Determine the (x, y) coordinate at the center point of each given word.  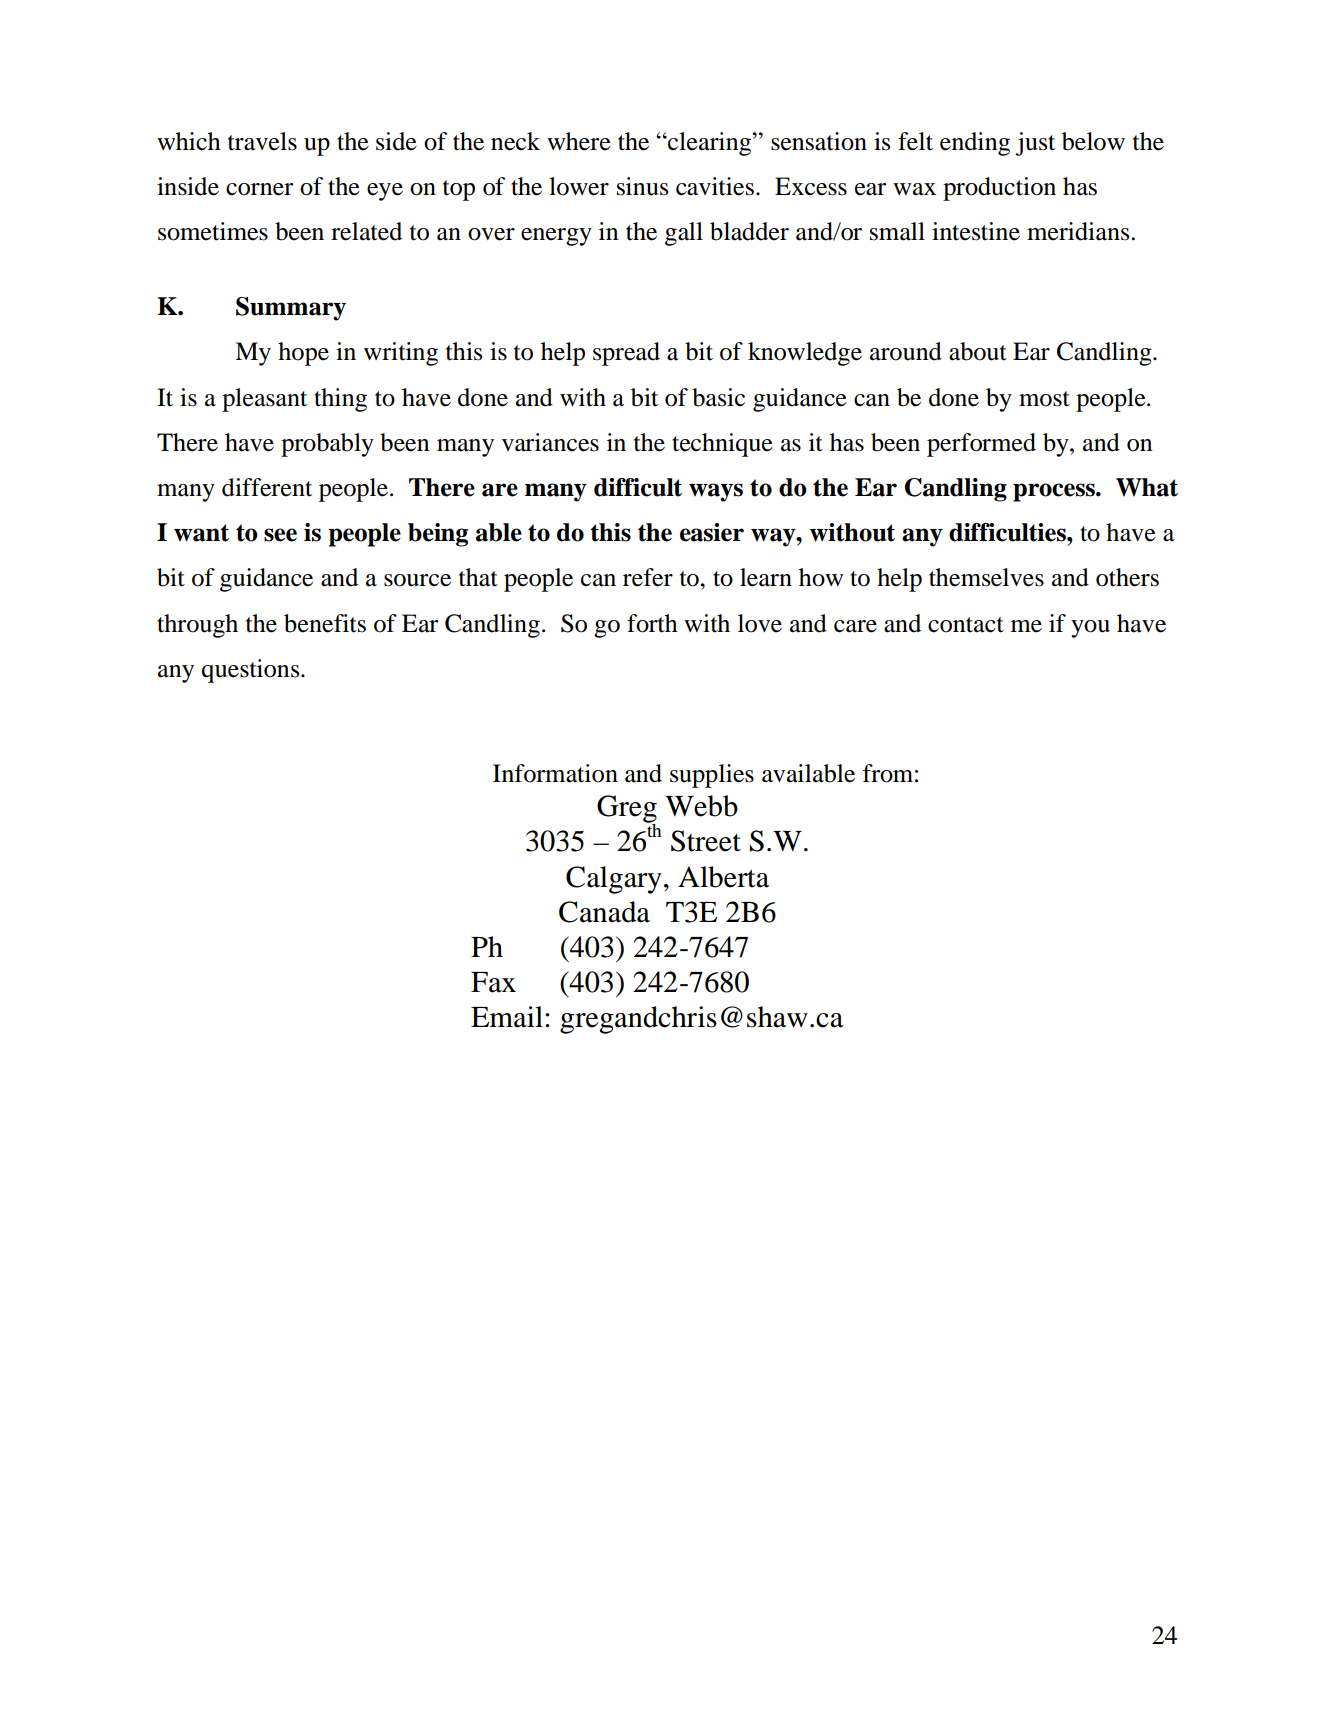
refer (648, 577)
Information (555, 773)
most (1044, 399)
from (888, 773)
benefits (325, 623)
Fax (493, 982)
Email (507, 1017)
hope (303, 354)
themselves (986, 577)
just (1035, 144)
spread (626, 354)
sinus (642, 186)
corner (259, 189)
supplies (712, 776)
